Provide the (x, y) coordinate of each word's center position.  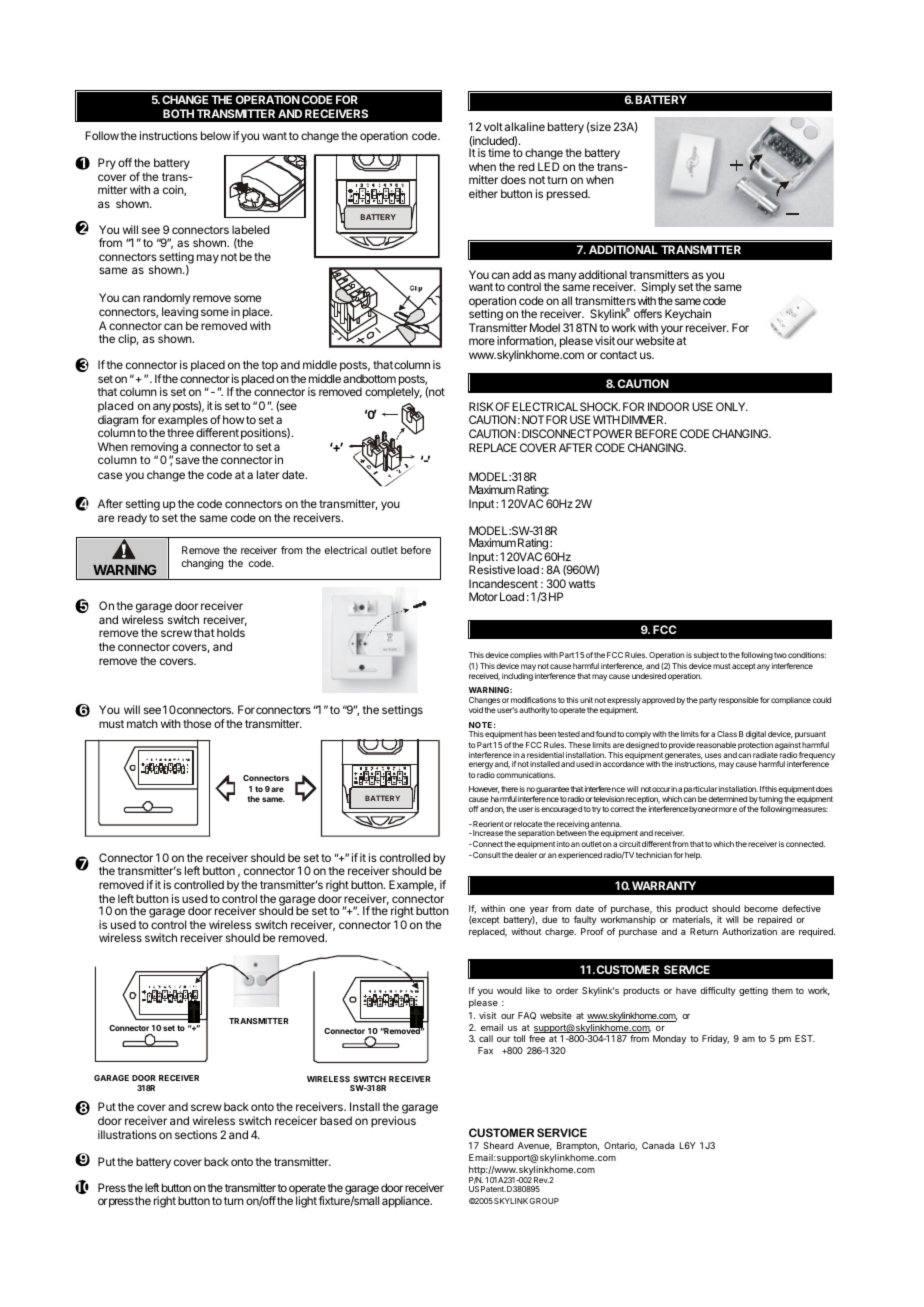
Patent (493, 1189)
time (499, 152)
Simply (659, 289)
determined (727, 799)
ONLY (732, 406)
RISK (481, 406)
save (188, 460)
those (197, 723)
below (216, 135)
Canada (658, 1145)
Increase (487, 833)
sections (196, 1134)
